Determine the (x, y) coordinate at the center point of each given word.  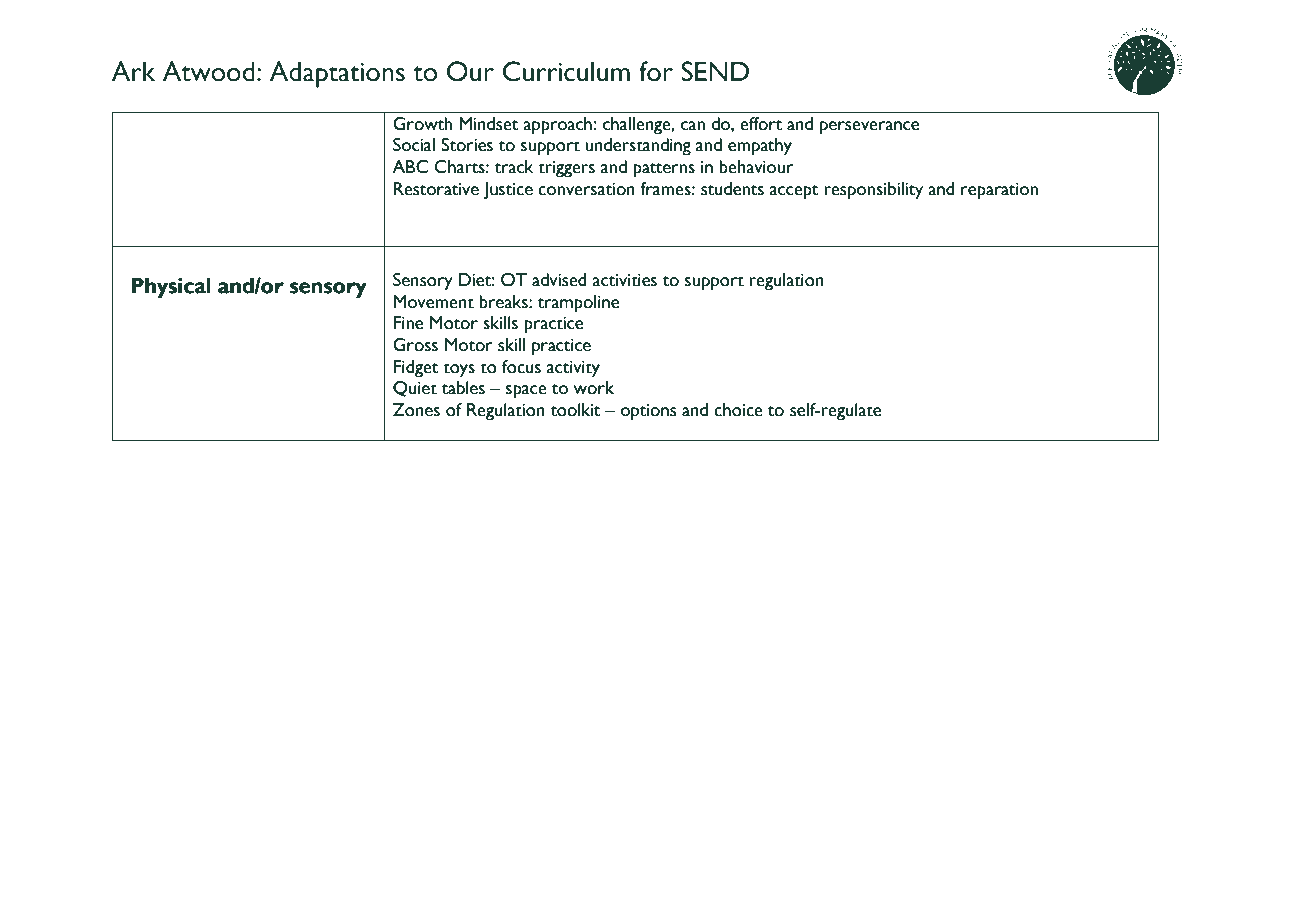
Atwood (209, 71)
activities (624, 280)
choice (738, 410)
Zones (416, 410)
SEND (715, 71)
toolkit (576, 410)
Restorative (436, 189)
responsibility (874, 191)
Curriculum (566, 71)
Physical (171, 287)
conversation (586, 189)
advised (559, 280)
